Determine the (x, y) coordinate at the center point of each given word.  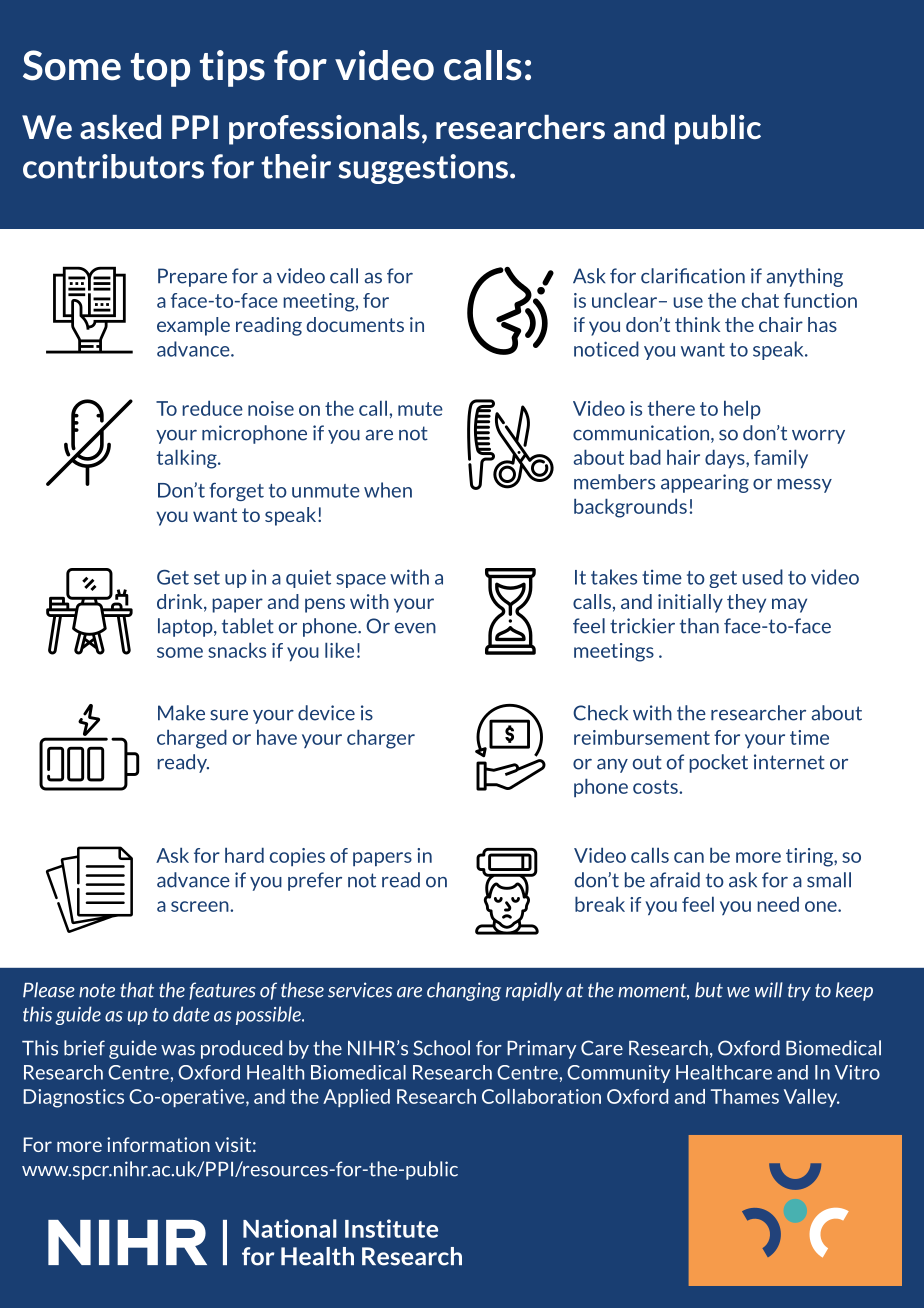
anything (804, 277)
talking (188, 459)
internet (789, 762)
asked (120, 127)
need (778, 904)
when (388, 490)
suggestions (423, 169)
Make (181, 713)
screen (201, 906)
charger (381, 739)
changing (464, 991)
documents (355, 324)
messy (804, 486)
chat (760, 300)
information (158, 1144)
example (193, 326)
